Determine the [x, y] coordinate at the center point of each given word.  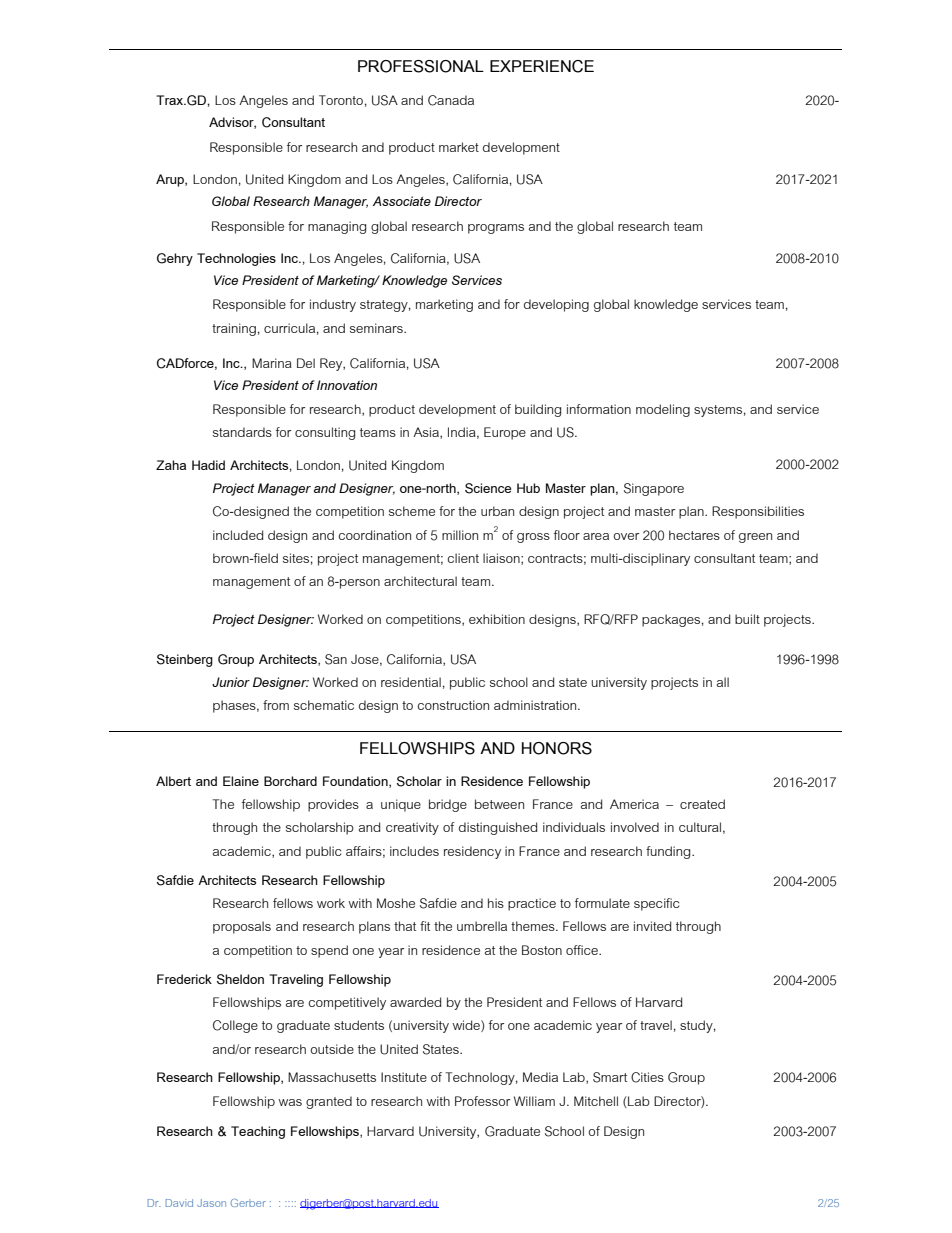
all [723, 682]
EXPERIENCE [542, 66]
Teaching [258, 1132]
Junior [231, 682]
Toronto [341, 100]
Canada [451, 100]
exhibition [497, 619]
